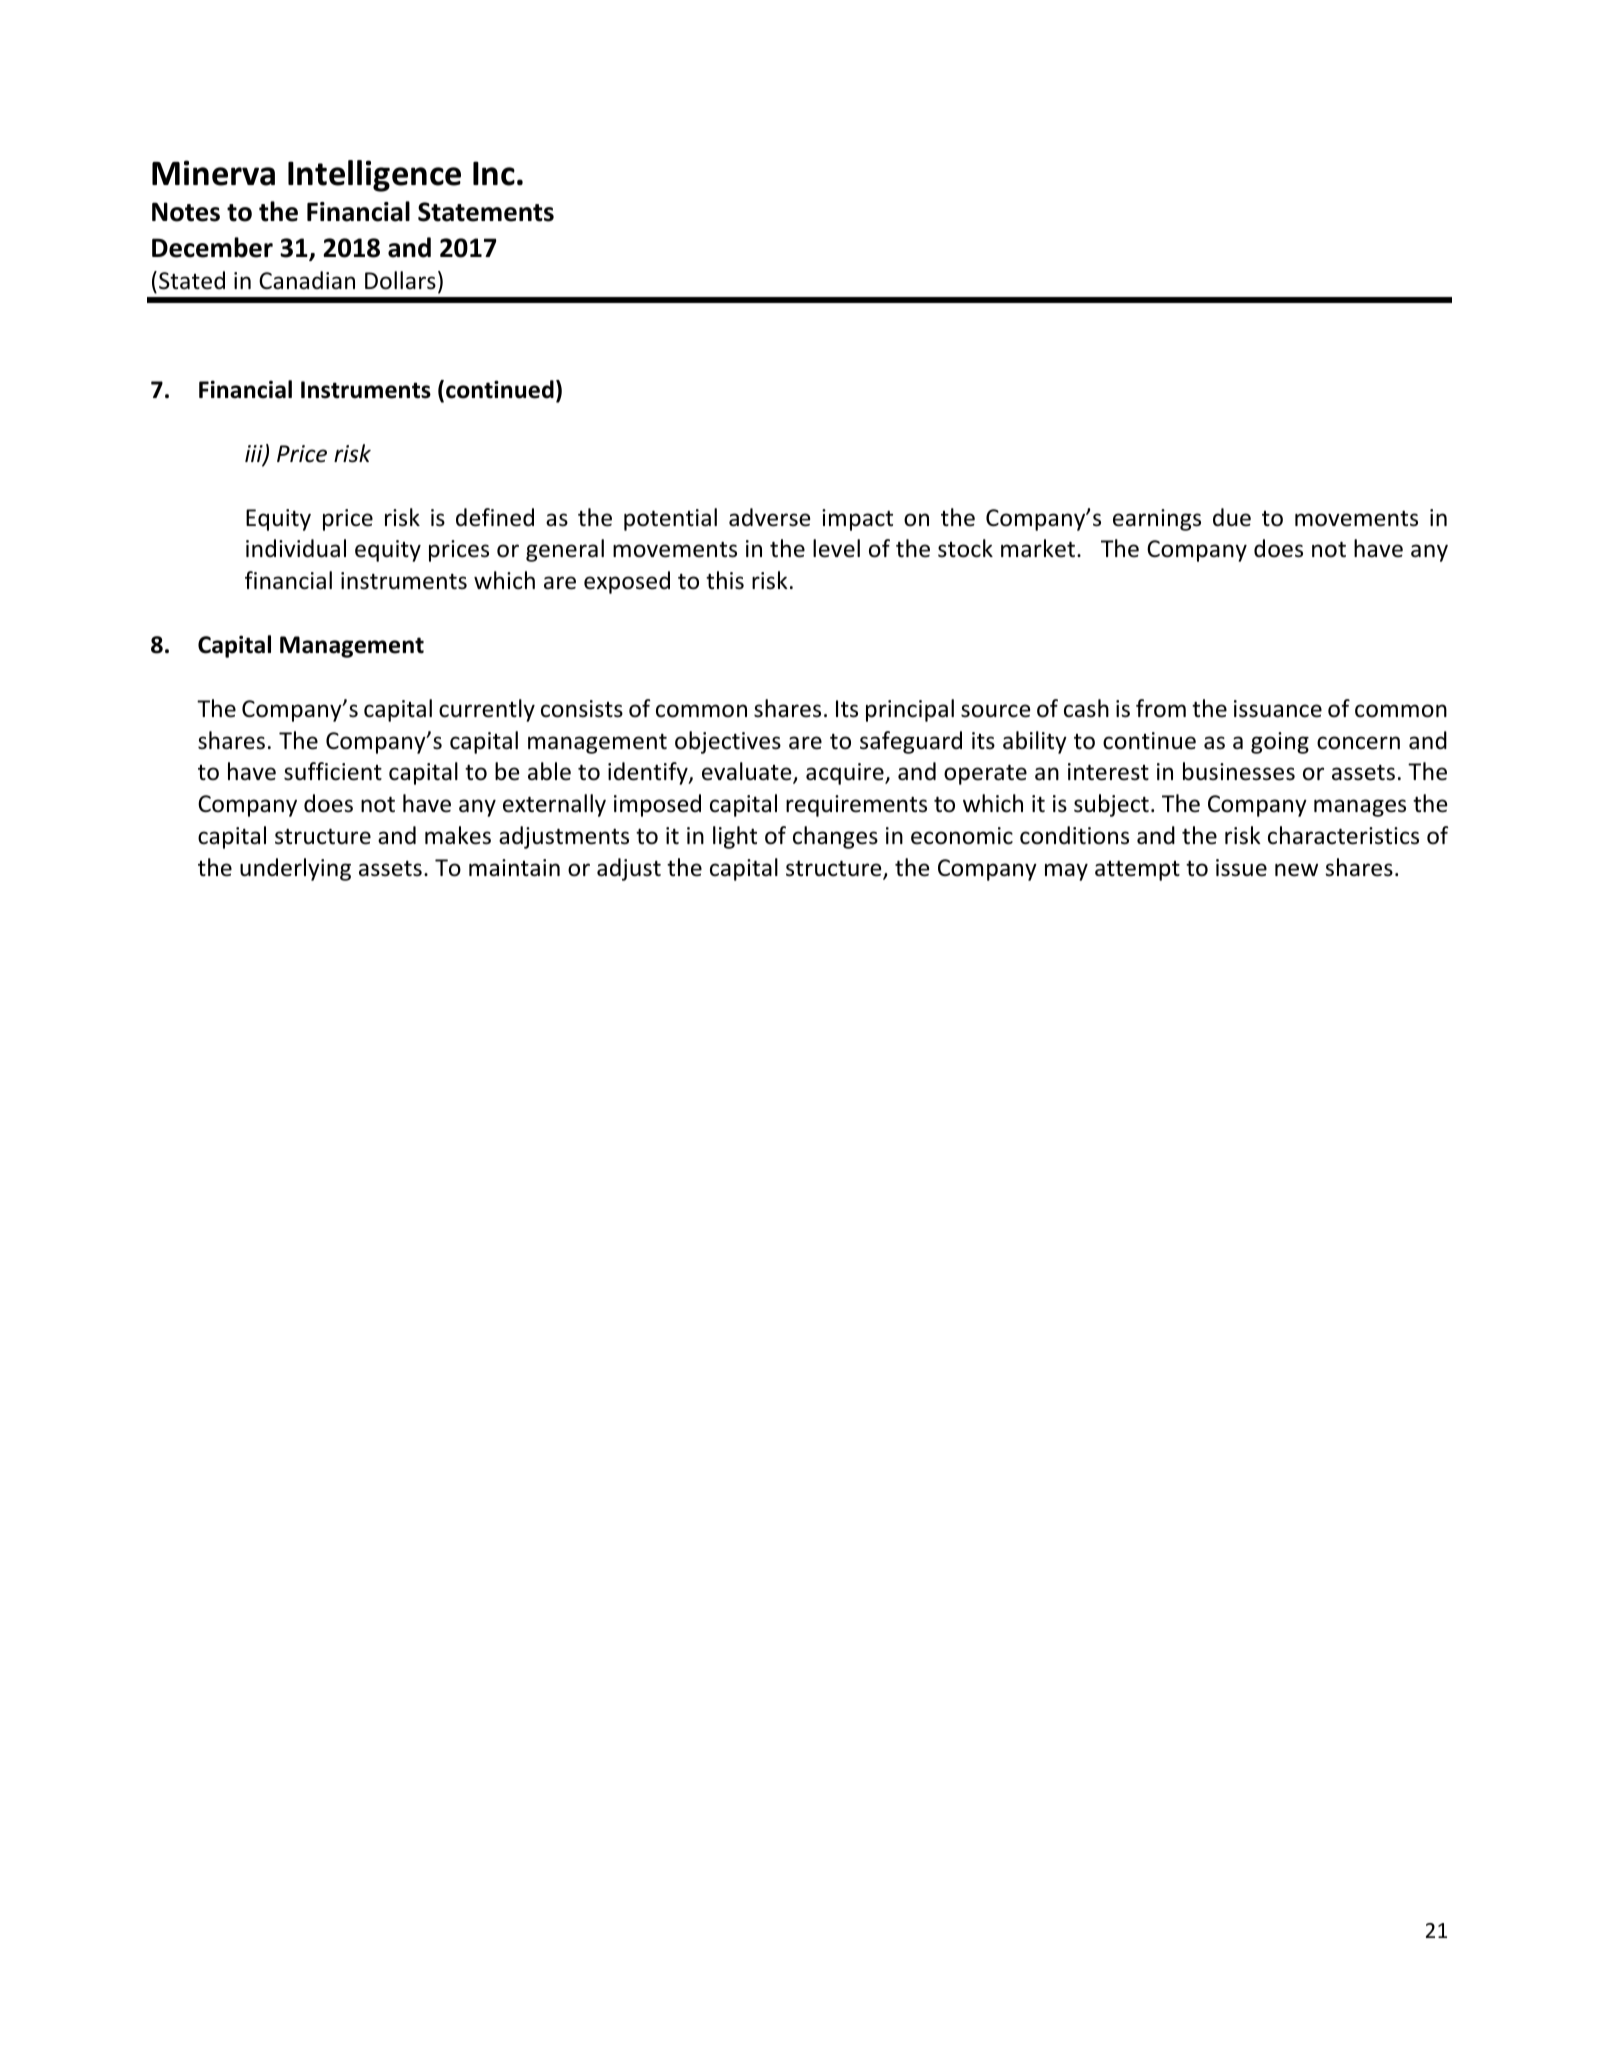 Image resolution: width=1599 pixels, height=2069 pixels. What do you see at coordinates (374, 176) in the screenshot?
I see `Intelligence` at bounding box center [374, 176].
